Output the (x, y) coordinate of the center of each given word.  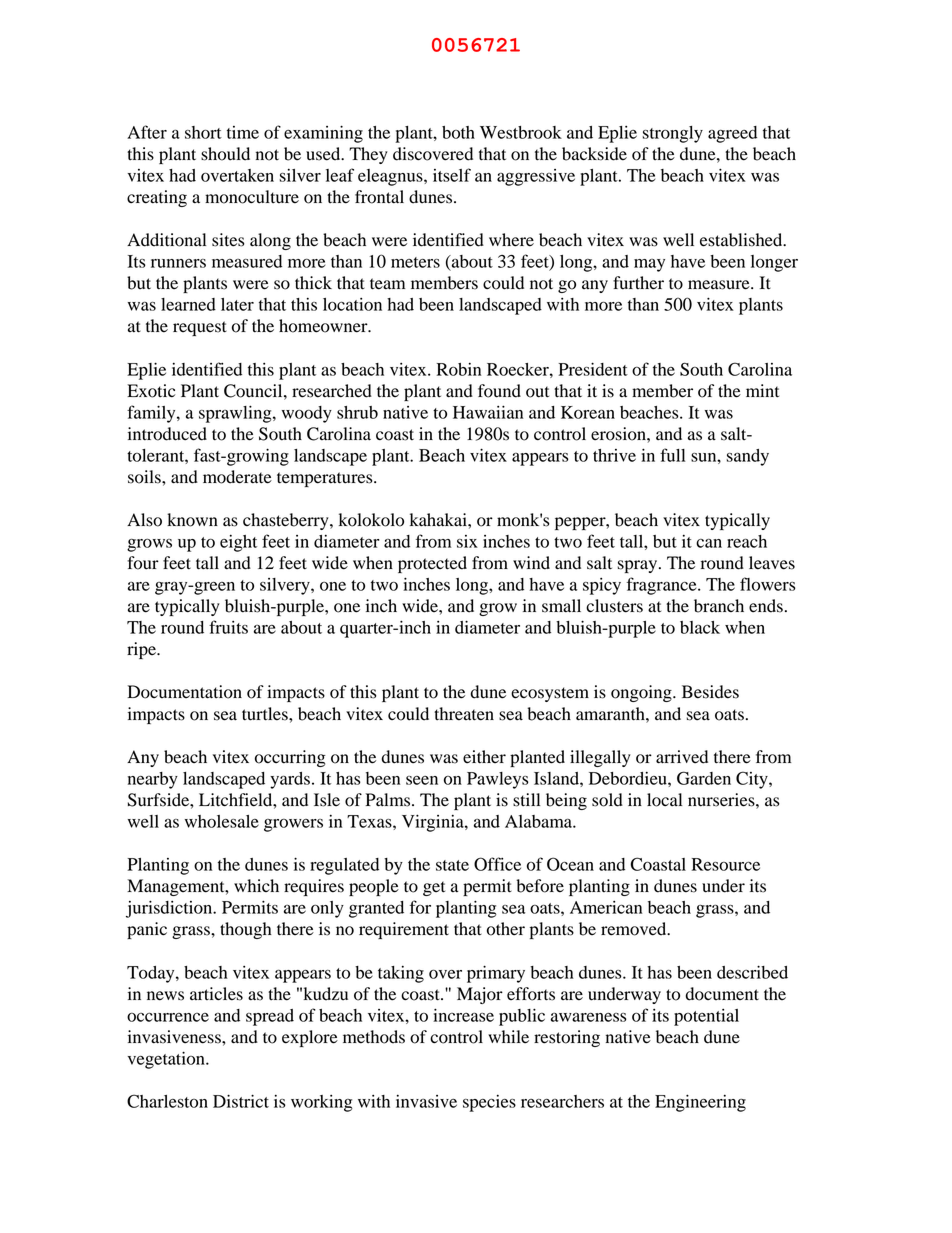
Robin (459, 369)
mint (762, 391)
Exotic (151, 391)
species (489, 1103)
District (241, 1101)
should (225, 154)
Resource (726, 864)
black (700, 627)
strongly (672, 134)
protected (432, 564)
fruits (228, 627)
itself (452, 175)
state (452, 865)
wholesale (222, 821)
